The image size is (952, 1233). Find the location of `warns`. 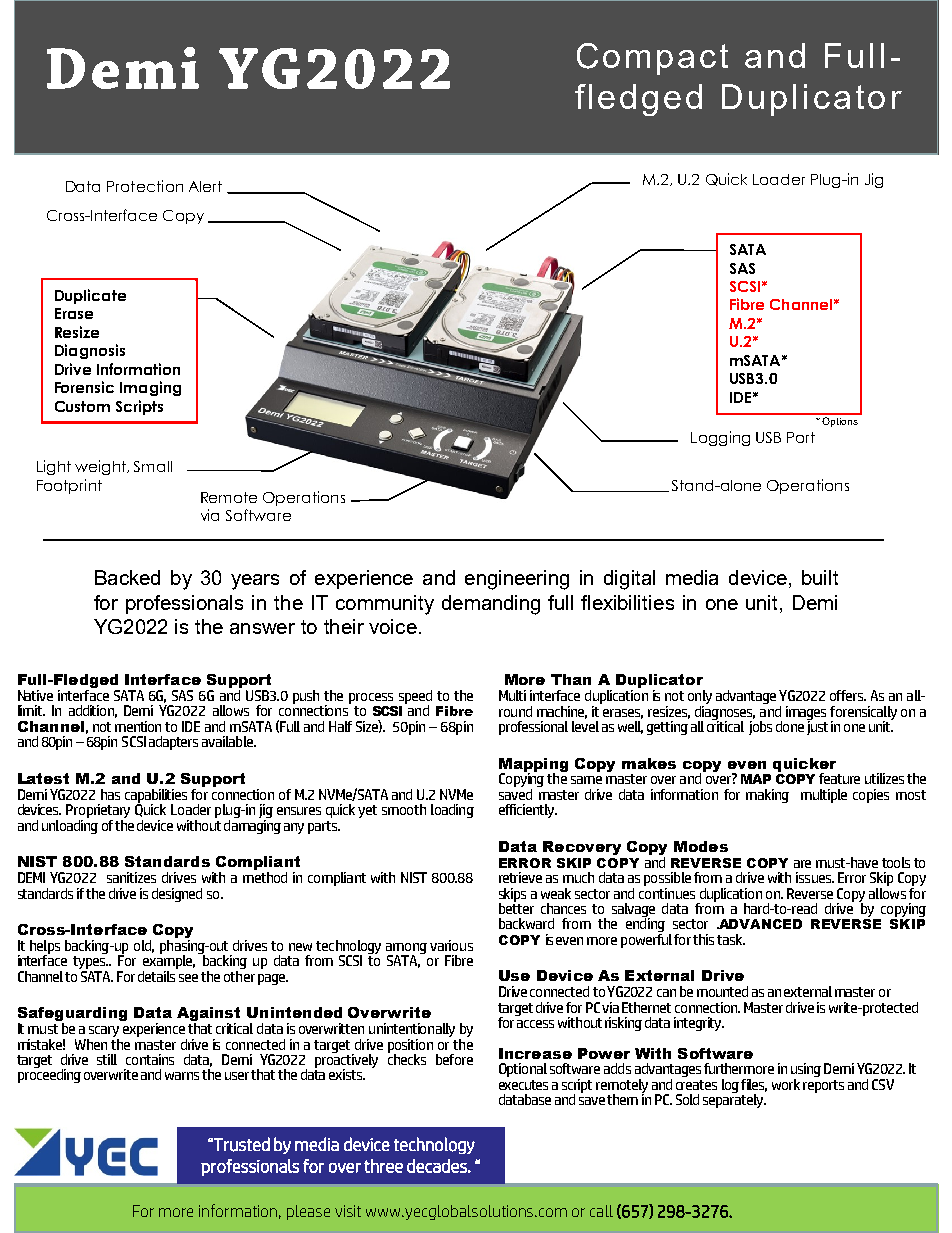

warns is located at coordinates (182, 1076).
